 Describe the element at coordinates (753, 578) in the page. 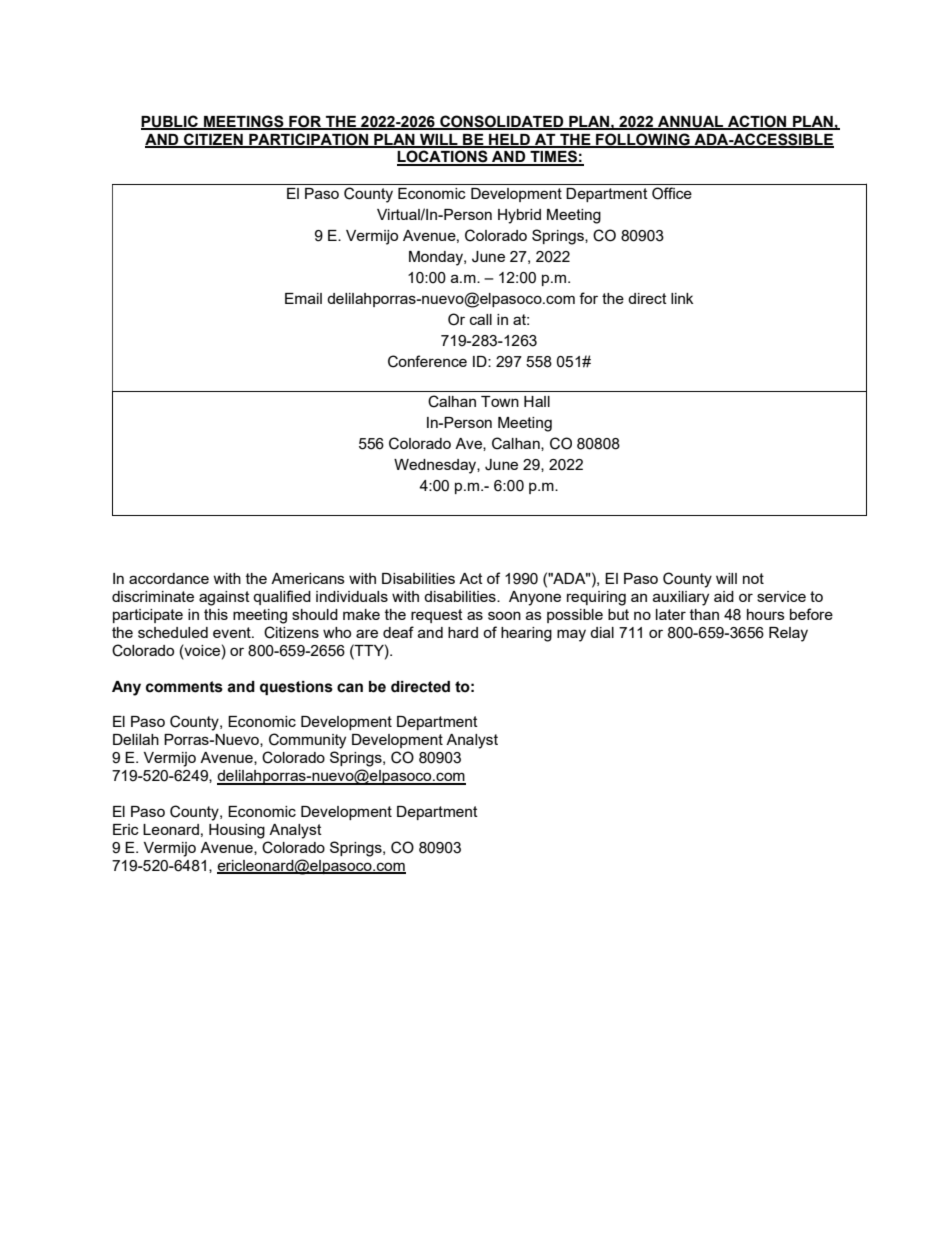

I see `not` at that location.
